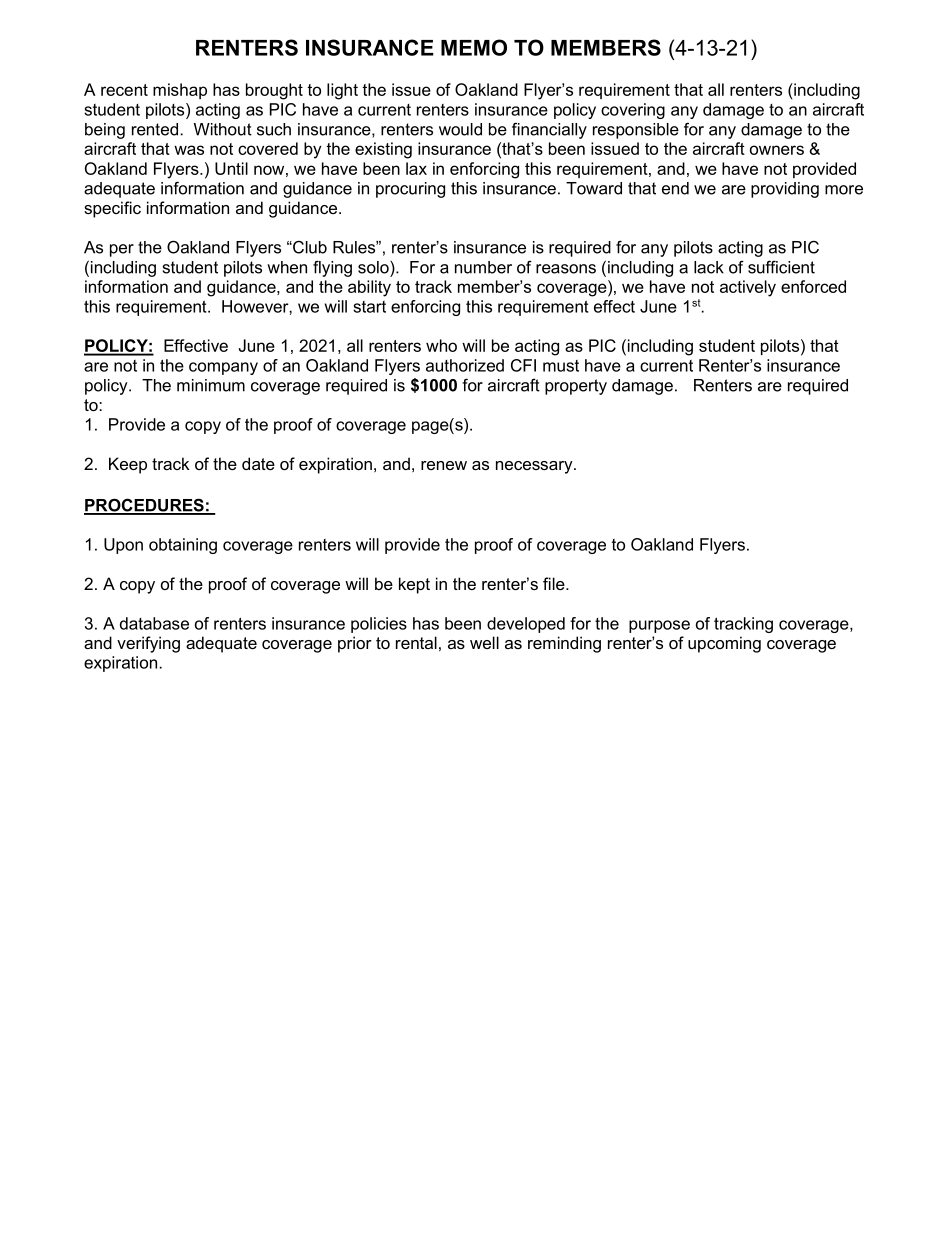 The image size is (952, 1233). Describe the element at coordinates (154, 623) in the page. I see `database` at that location.
